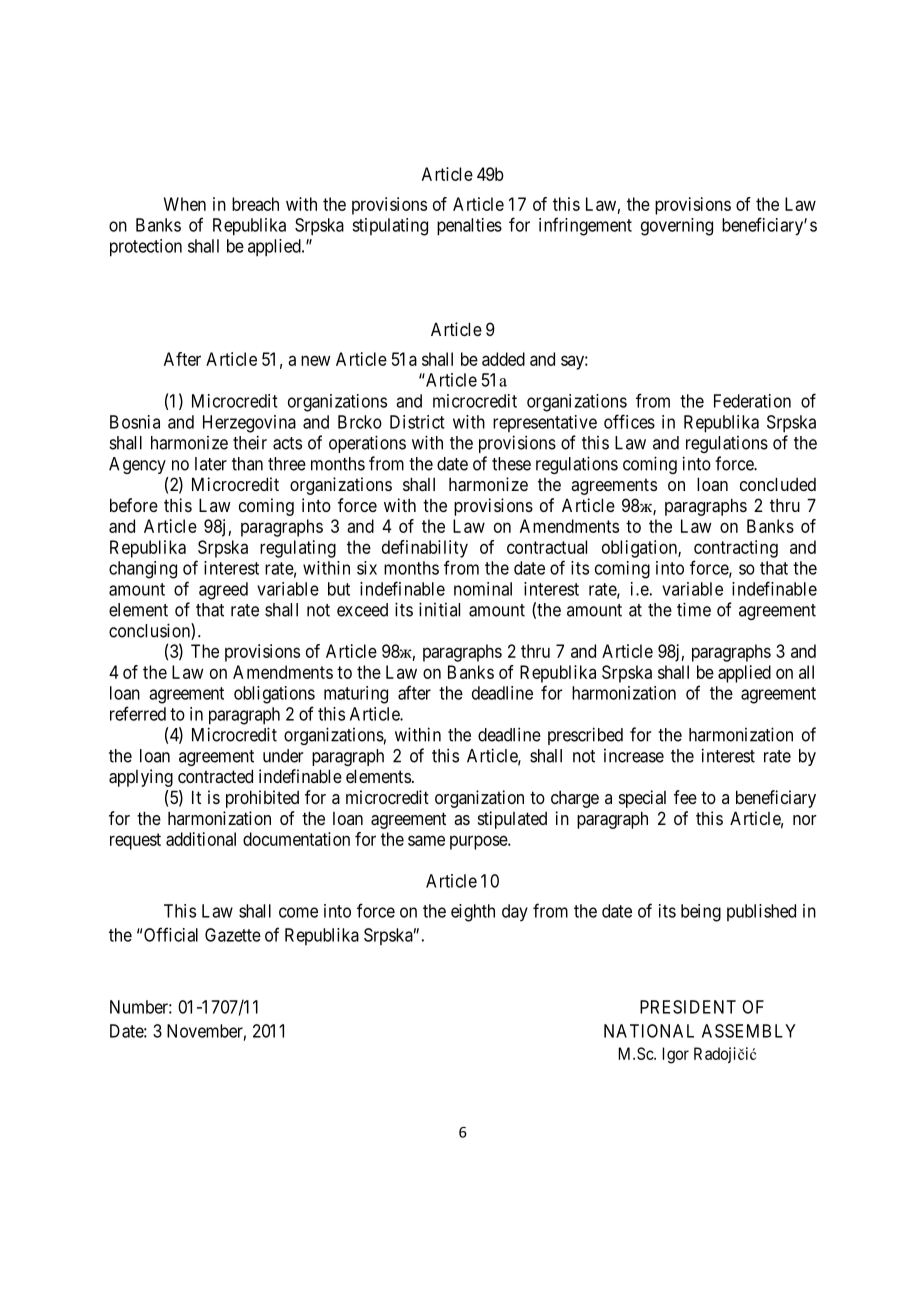  Describe the element at coordinates (677, 227) in the document. I see `governing` at that location.
